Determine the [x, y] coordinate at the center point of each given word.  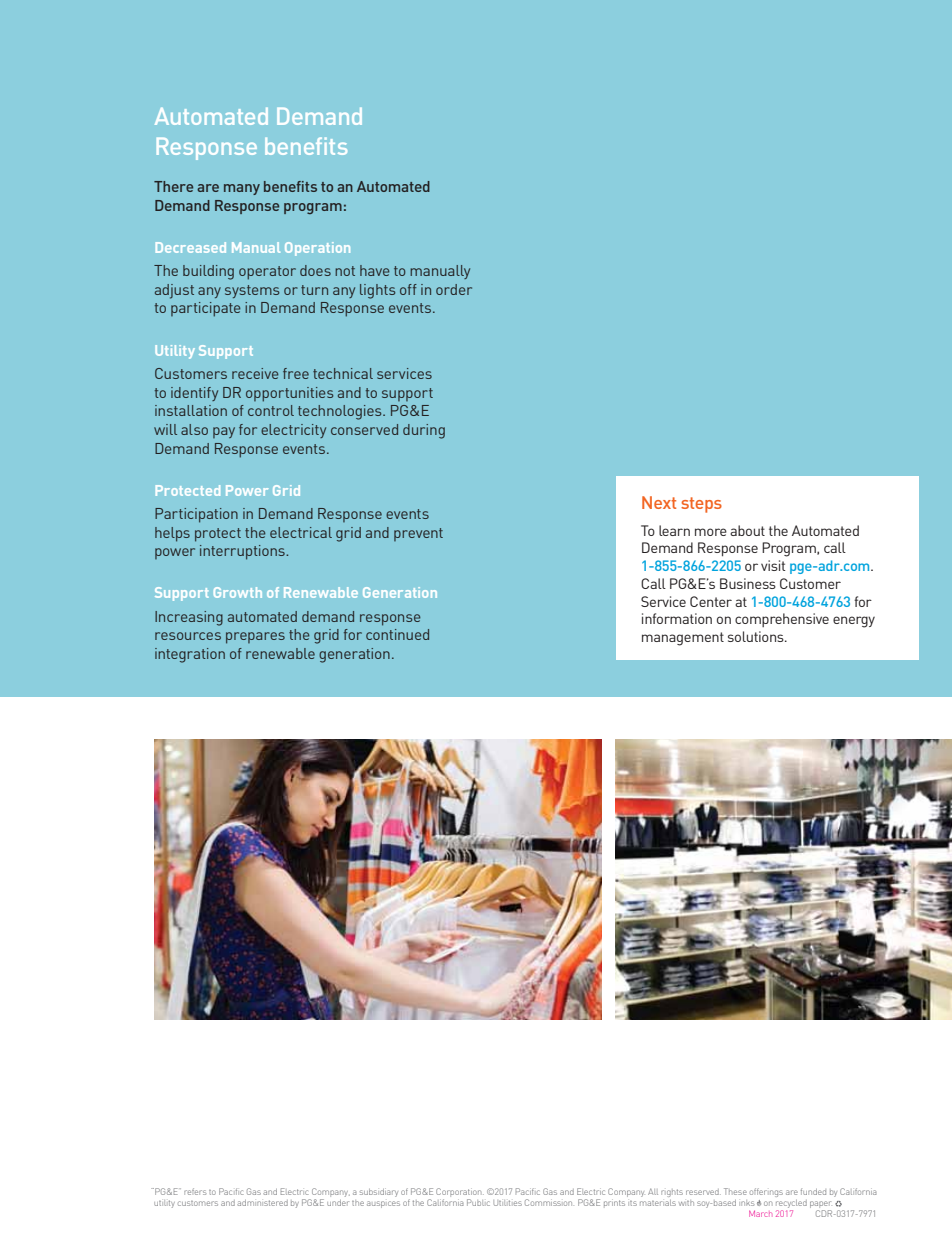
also [194, 429]
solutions [757, 636]
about [747, 530]
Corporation [460, 1194]
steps [701, 505]
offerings [766, 1192]
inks [746, 1203]
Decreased [191, 247]
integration [190, 655]
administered [262, 1203]
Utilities [507, 1203]
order [454, 289]
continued [397, 634]
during [424, 431]
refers [195, 1191]
